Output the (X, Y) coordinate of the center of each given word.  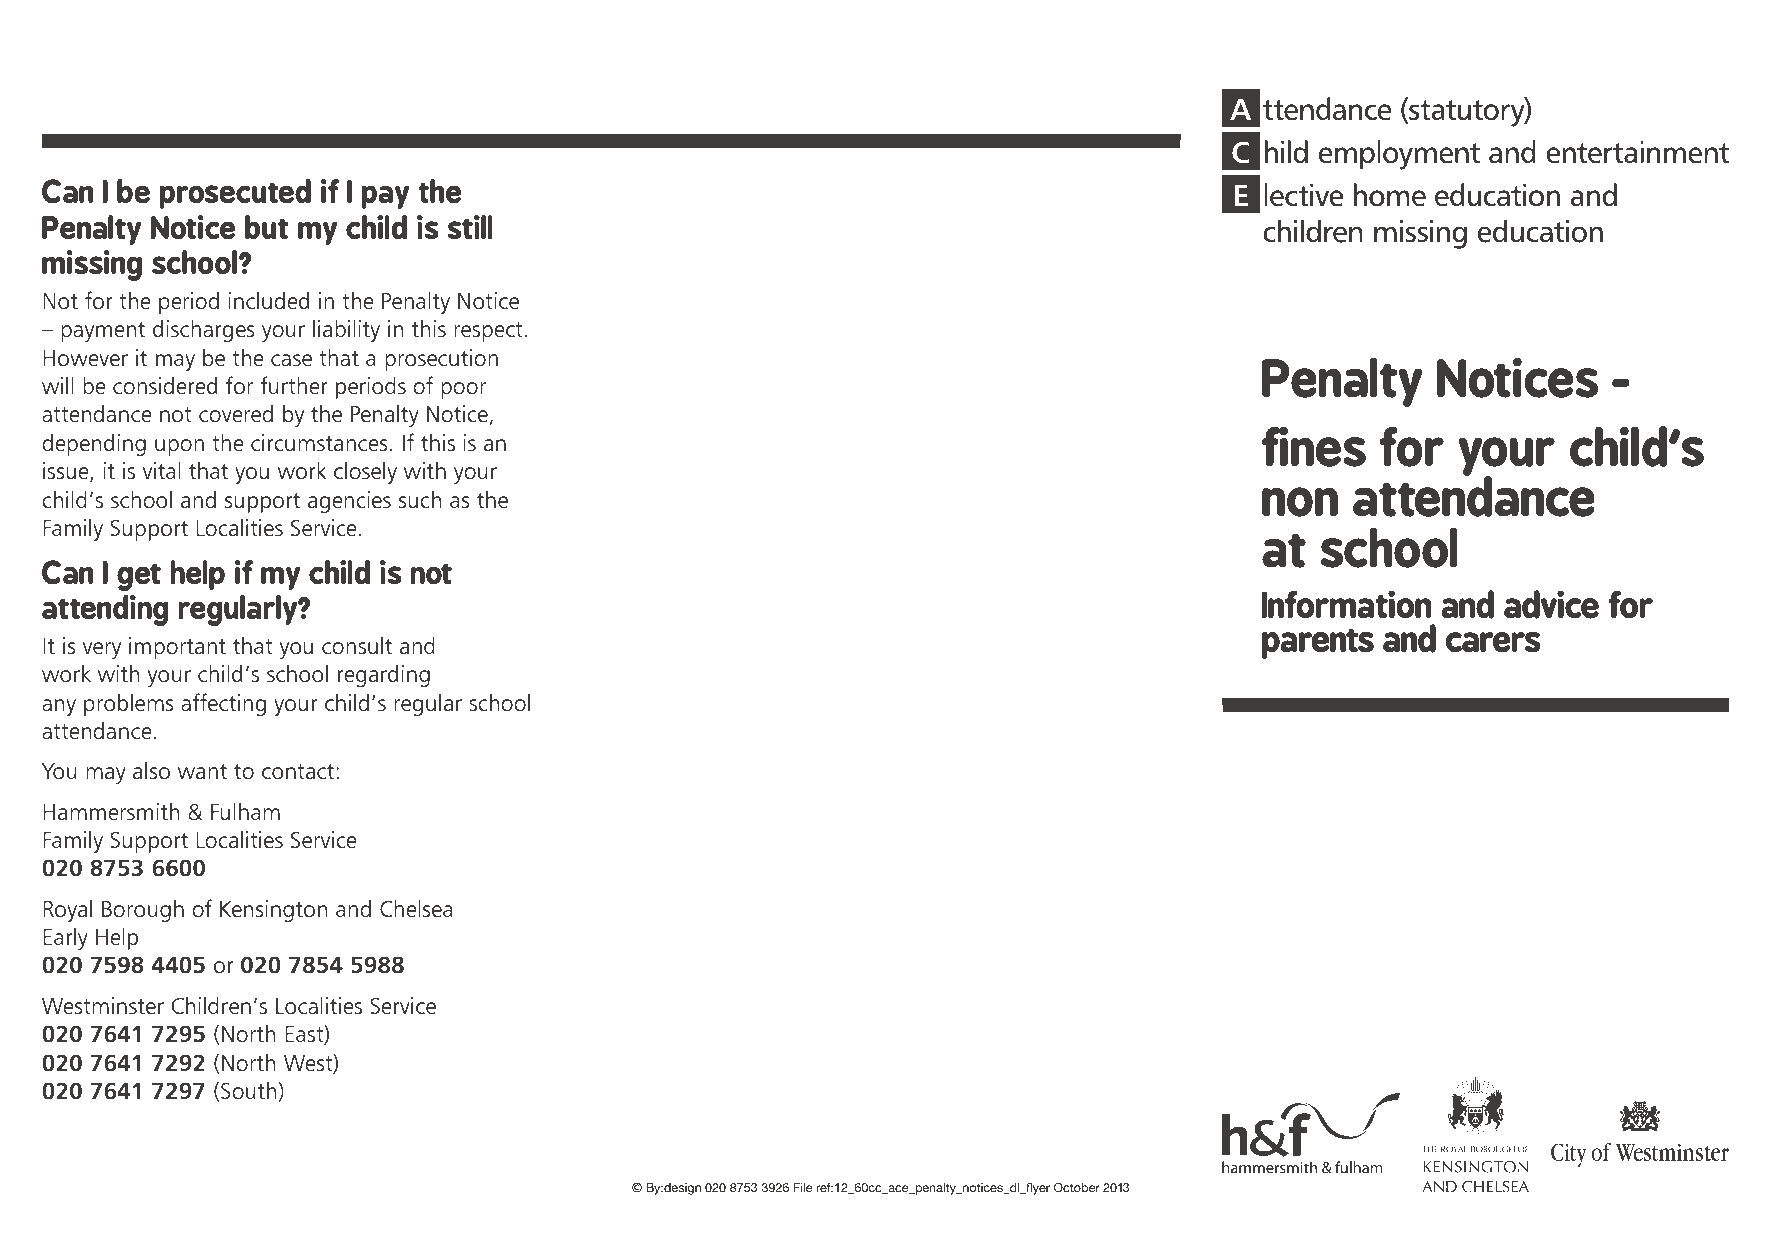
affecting (223, 704)
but (267, 227)
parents (1318, 644)
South (250, 1091)
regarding (384, 675)
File (803, 1187)
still (470, 227)
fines (1314, 447)
